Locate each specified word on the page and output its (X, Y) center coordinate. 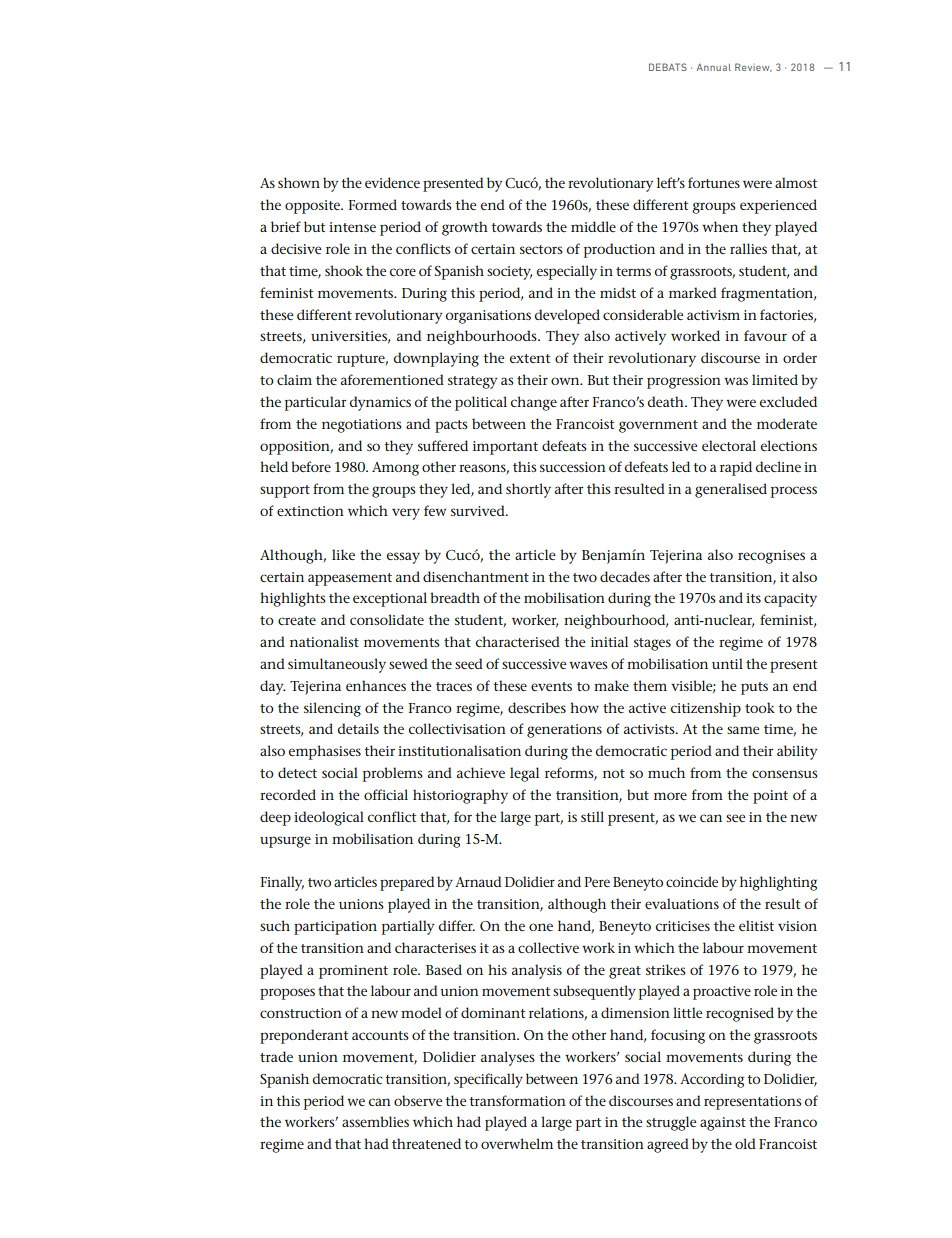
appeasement (350, 579)
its (753, 598)
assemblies (375, 1121)
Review (753, 67)
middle (593, 226)
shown (299, 182)
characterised (518, 641)
